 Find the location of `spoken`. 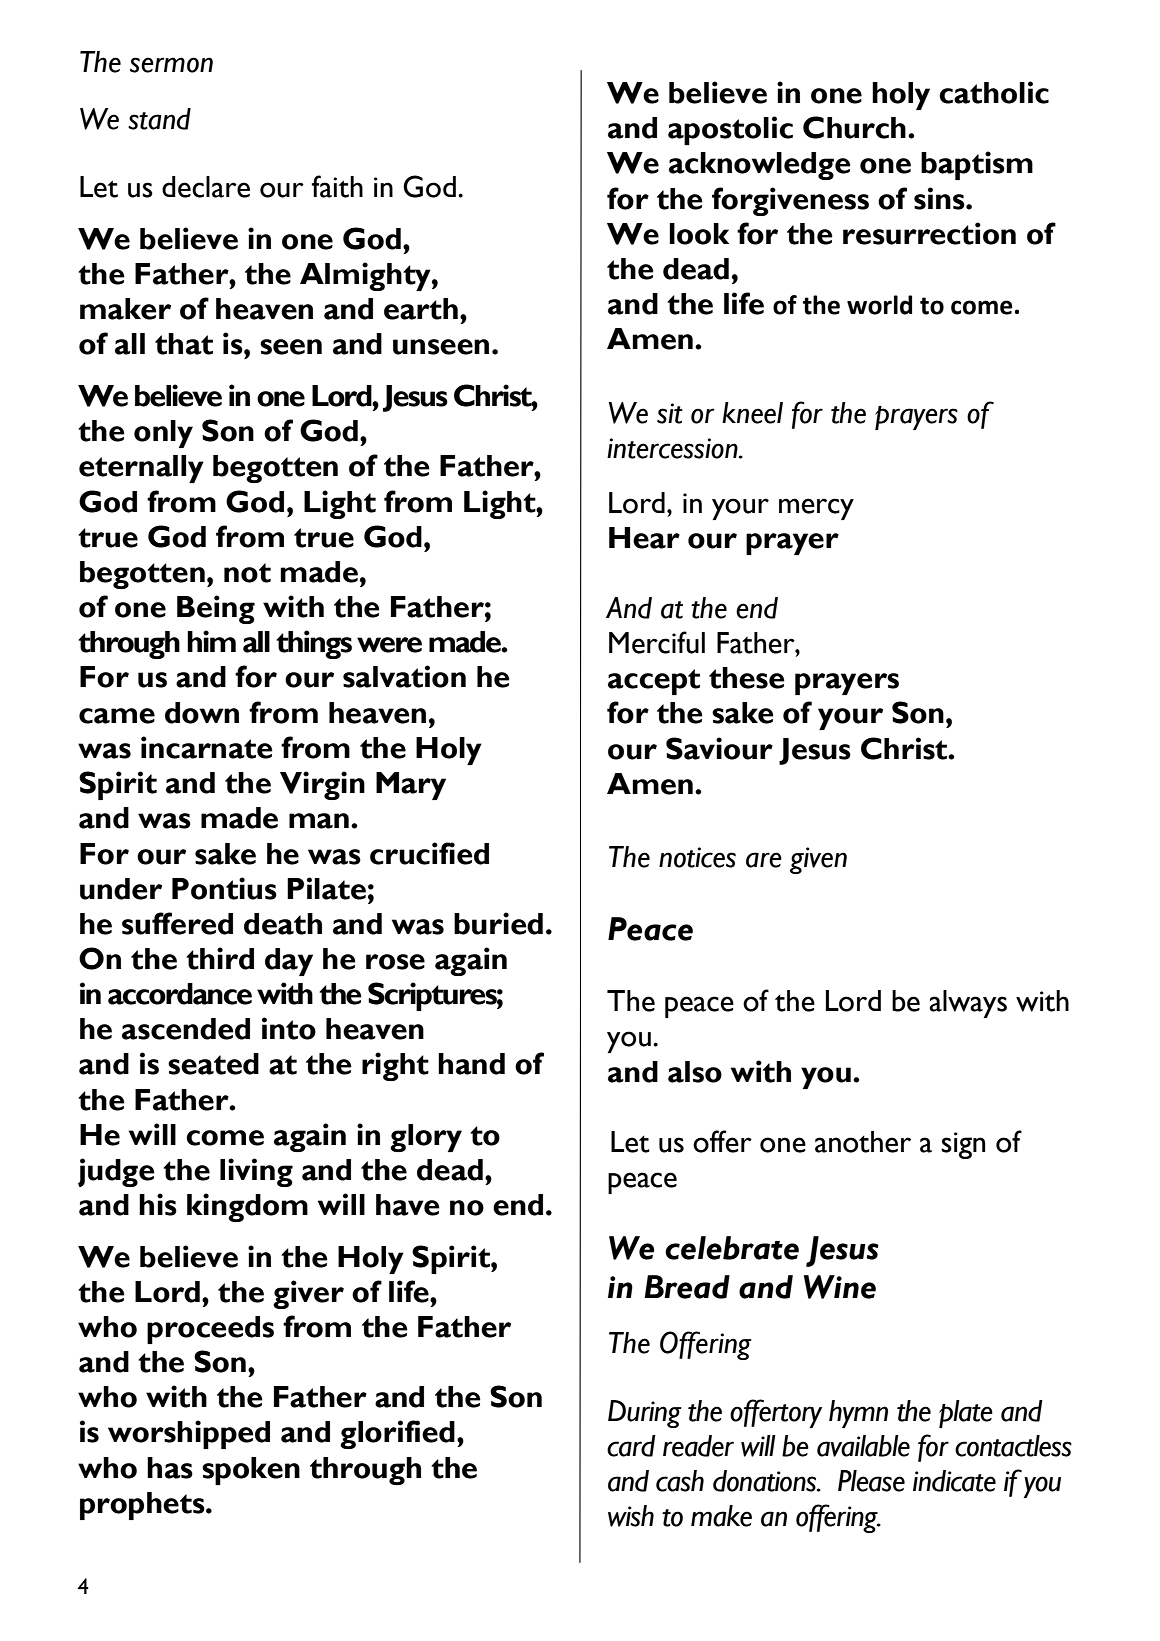

spoken is located at coordinates (251, 1471).
